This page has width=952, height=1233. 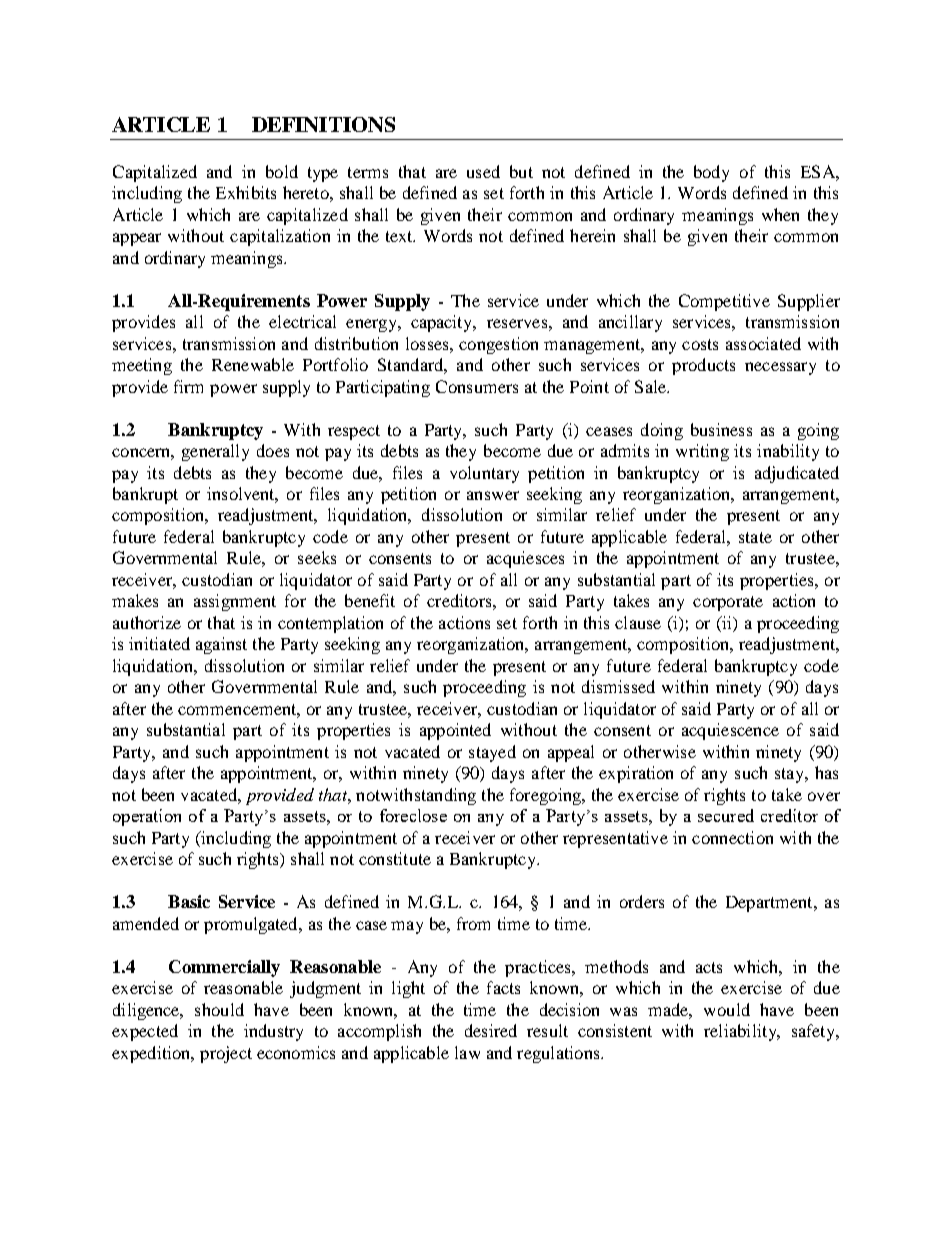 What do you see at coordinates (219, 1009) in the page?
I see `should` at bounding box center [219, 1009].
